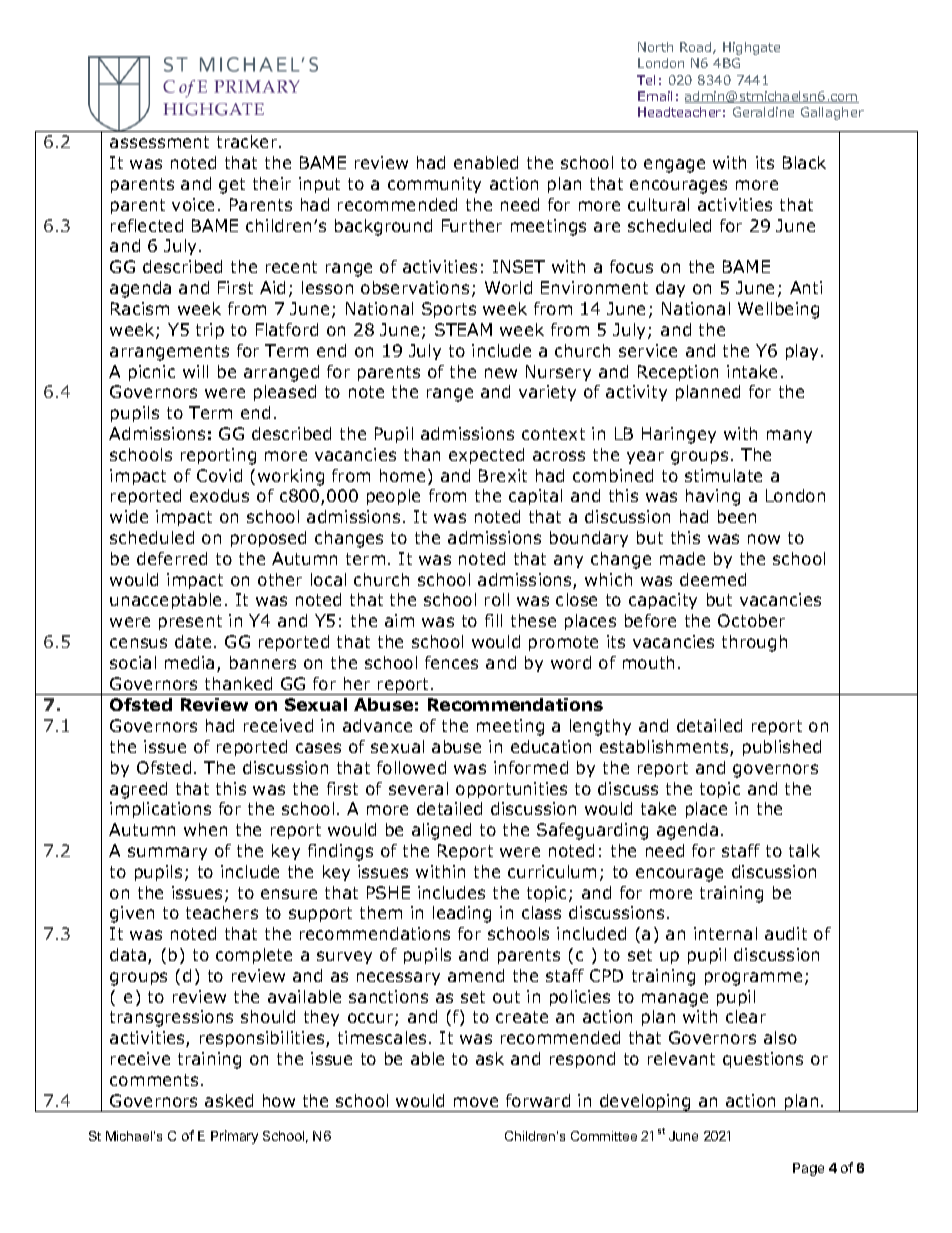 The image size is (952, 1233). I want to click on Primary, so click(234, 1137).
